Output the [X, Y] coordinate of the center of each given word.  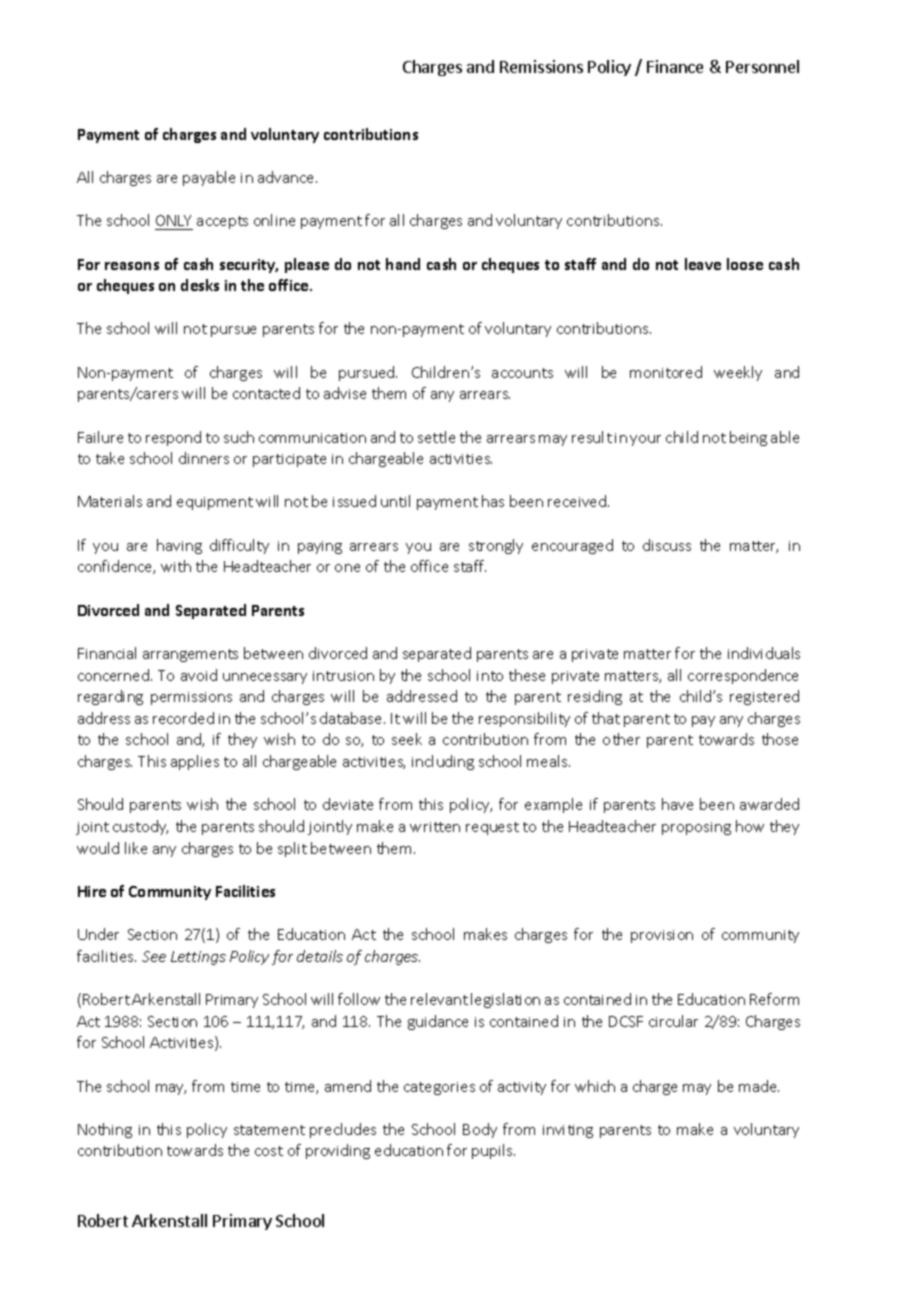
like [136, 848]
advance [287, 177]
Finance [675, 66]
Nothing [105, 1130]
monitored [666, 372]
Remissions [541, 66]
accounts [522, 373]
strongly [496, 546]
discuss [667, 545]
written [435, 827]
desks [200, 285]
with [176, 566]
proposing [696, 828]
